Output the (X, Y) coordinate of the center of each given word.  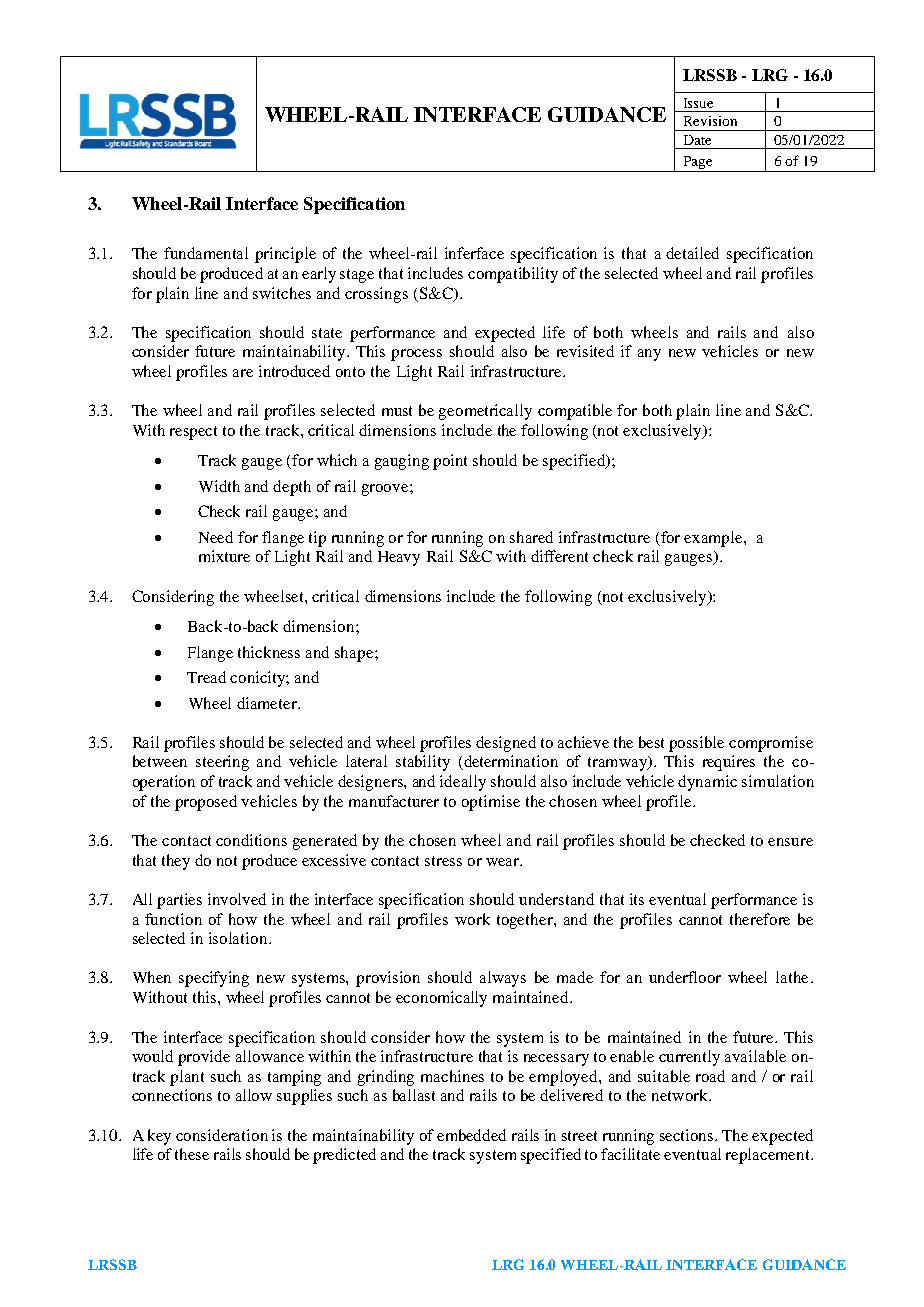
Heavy (399, 558)
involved (237, 899)
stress (443, 861)
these (192, 1154)
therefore (760, 919)
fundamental (206, 253)
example (714, 539)
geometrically (485, 412)
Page (698, 162)
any (649, 355)
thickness (269, 652)
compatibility (513, 275)
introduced (294, 371)
